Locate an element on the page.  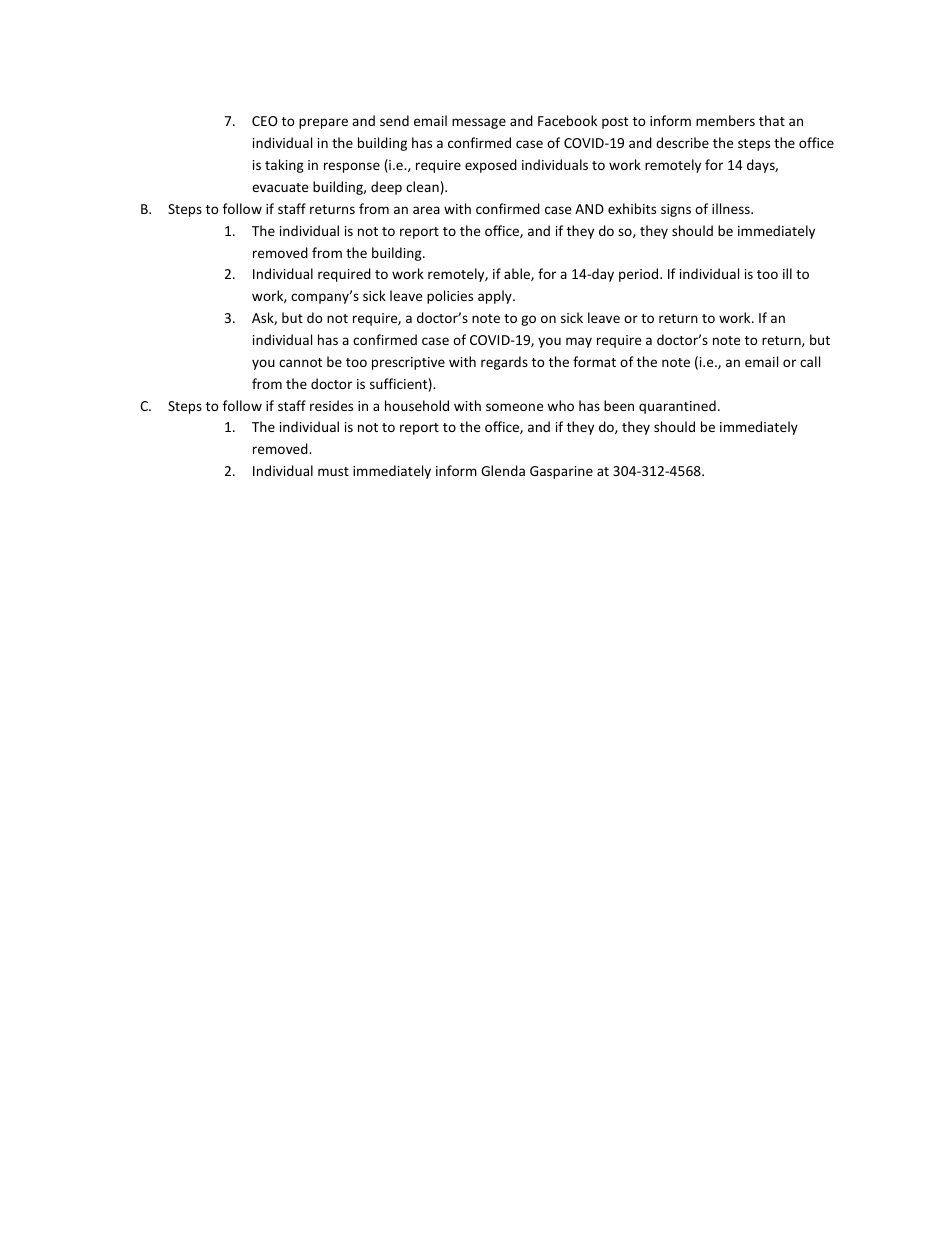
members is located at coordinates (725, 120).
